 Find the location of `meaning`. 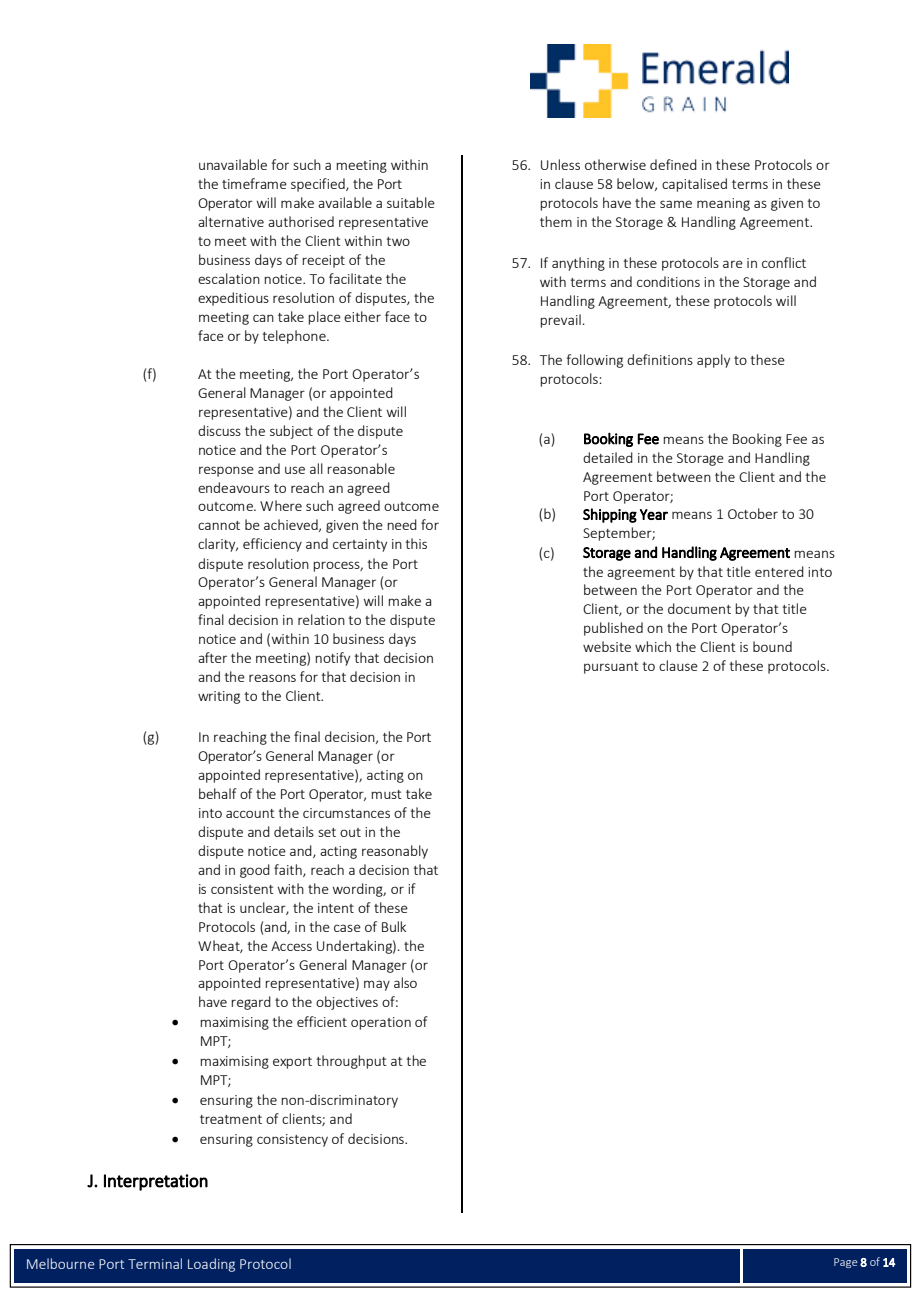

meaning is located at coordinates (723, 204).
